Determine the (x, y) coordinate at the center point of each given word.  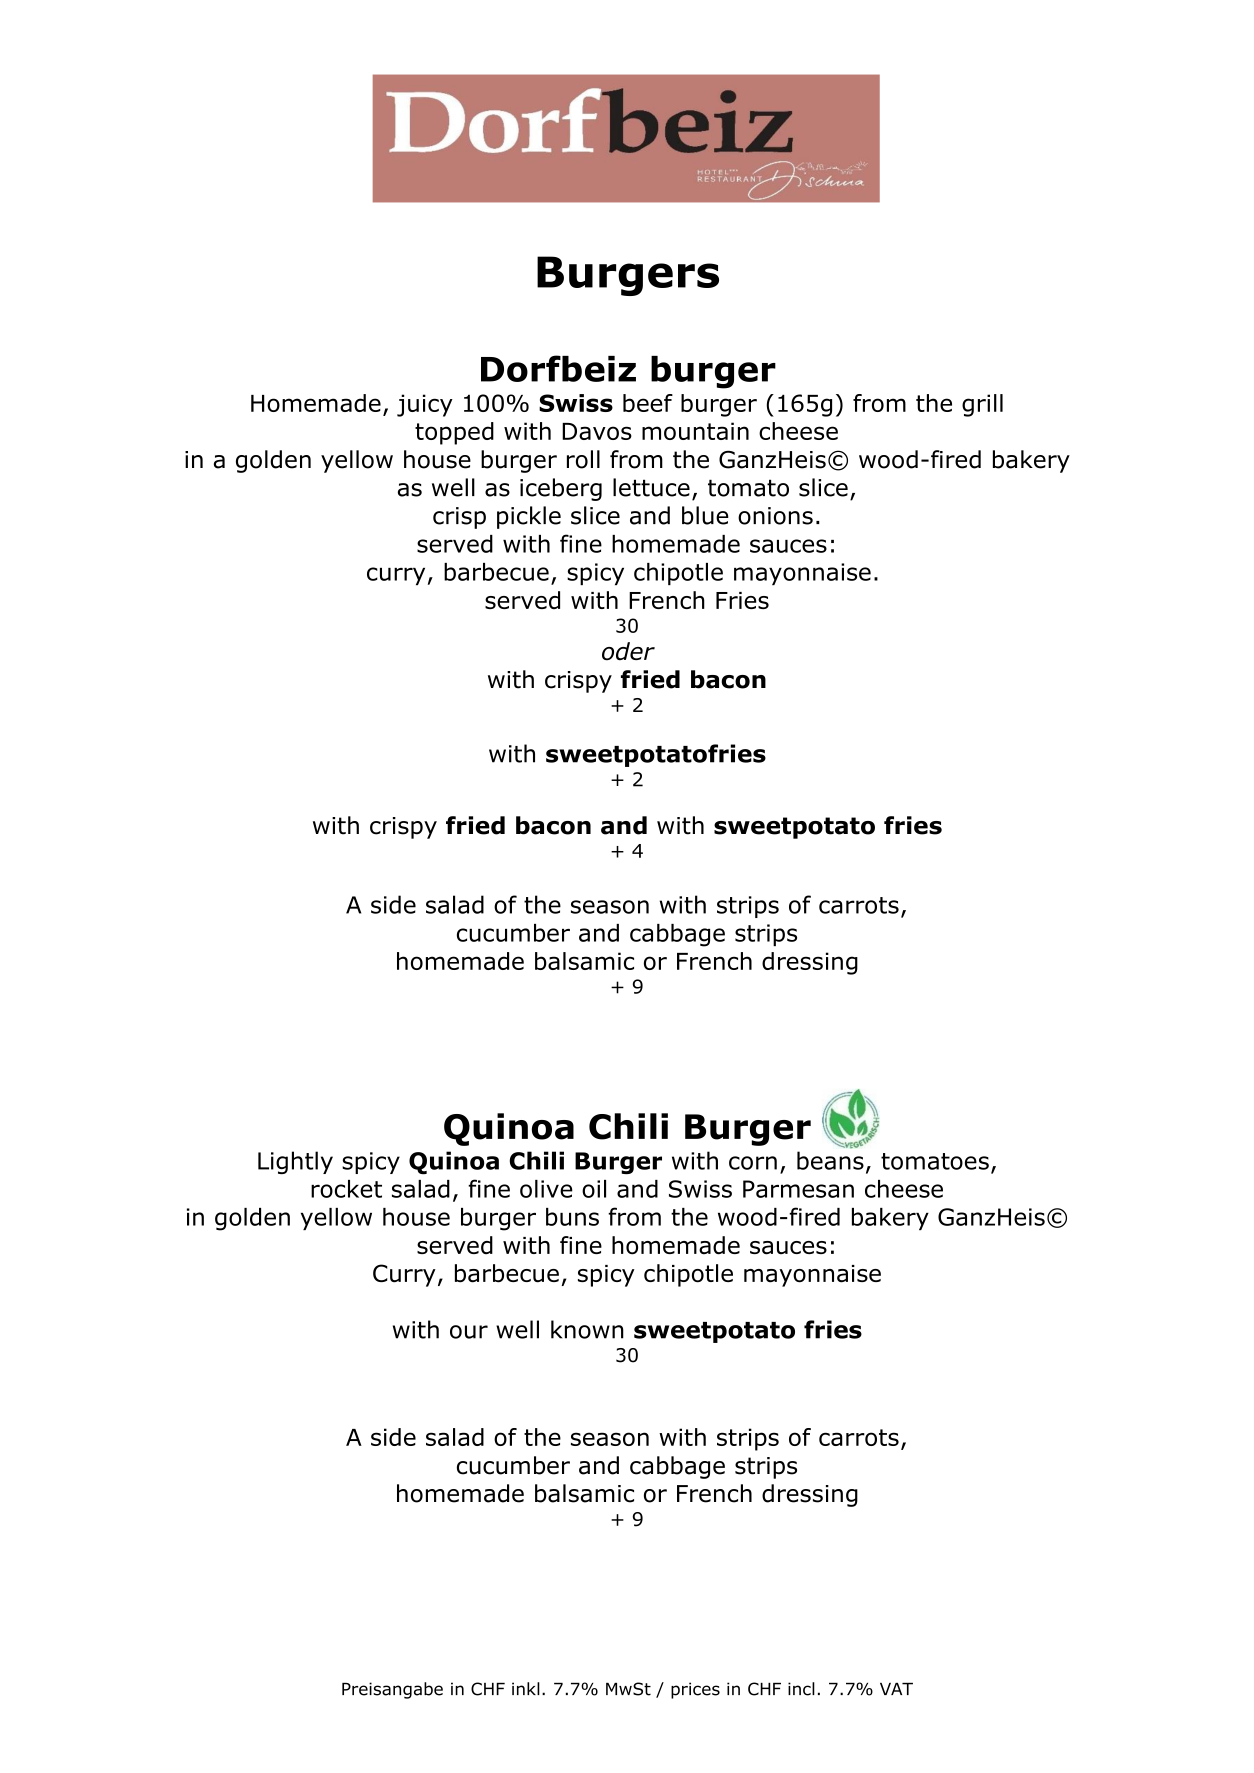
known (587, 1329)
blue (705, 515)
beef (648, 403)
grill (982, 405)
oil (594, 1189)
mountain (695, 431)
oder (628, 651)
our (469, 1332)
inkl (526, 1688)
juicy (425, 405)
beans (830, 1160)
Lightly (295, 1162)
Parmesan (798, 1189)
